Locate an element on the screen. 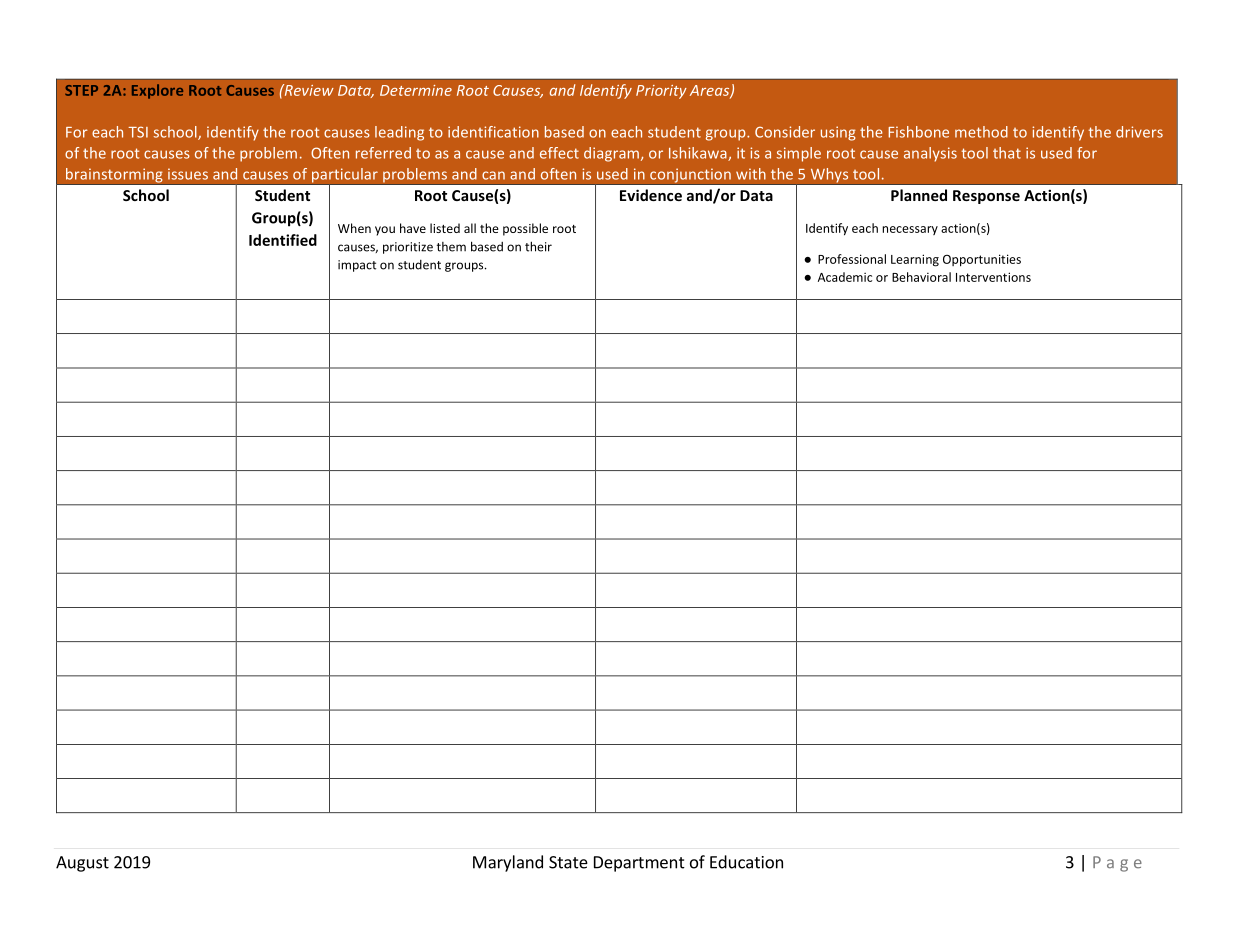 Image resolution: width=1233 pixels, height=952 pixels. Priority is located at coordinates (661, 92).
